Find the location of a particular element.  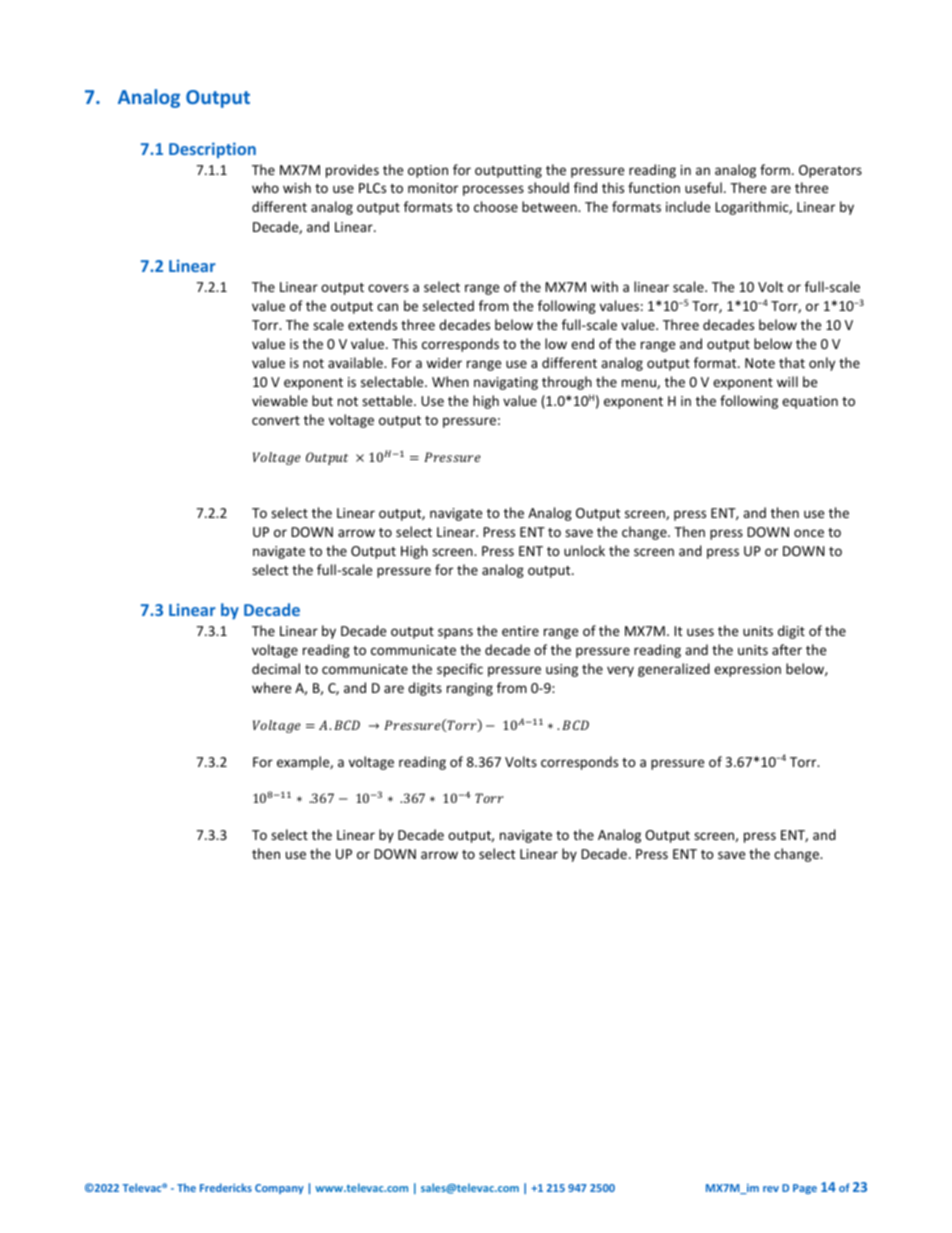

wish is located at coordinates (297, 187).
